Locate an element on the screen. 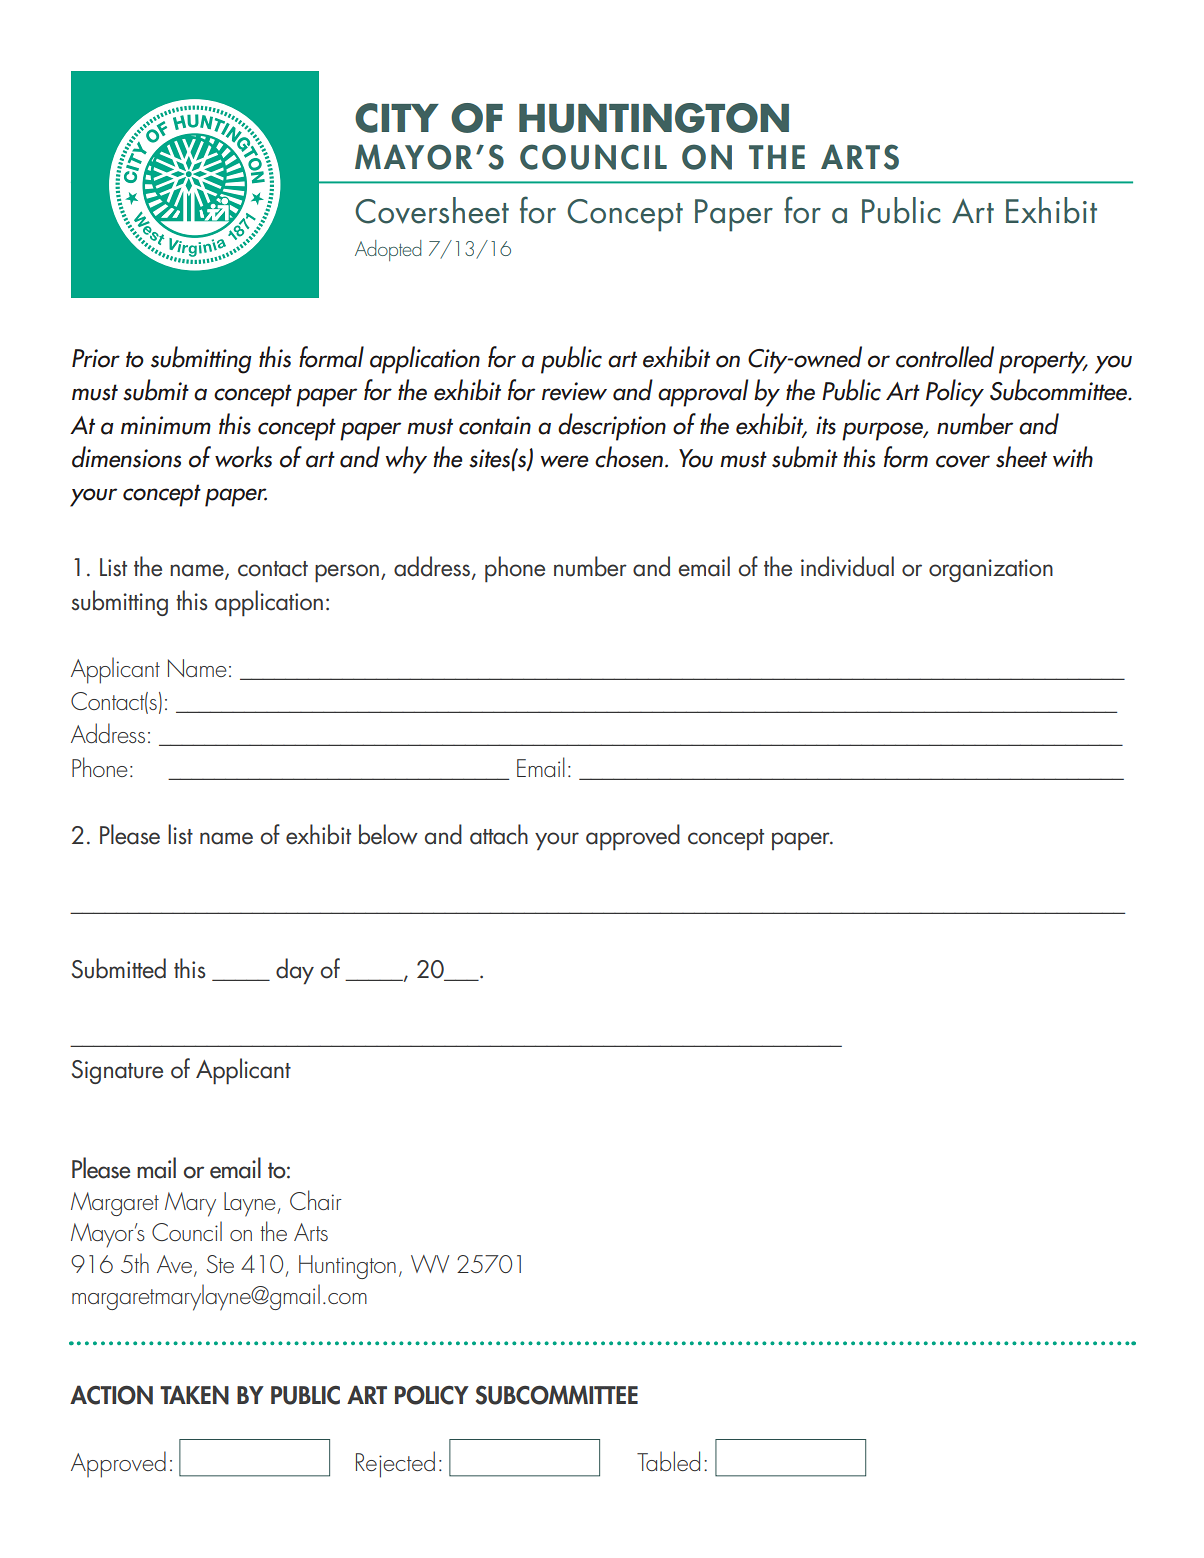  attach is located at coordinates (499, 834).
